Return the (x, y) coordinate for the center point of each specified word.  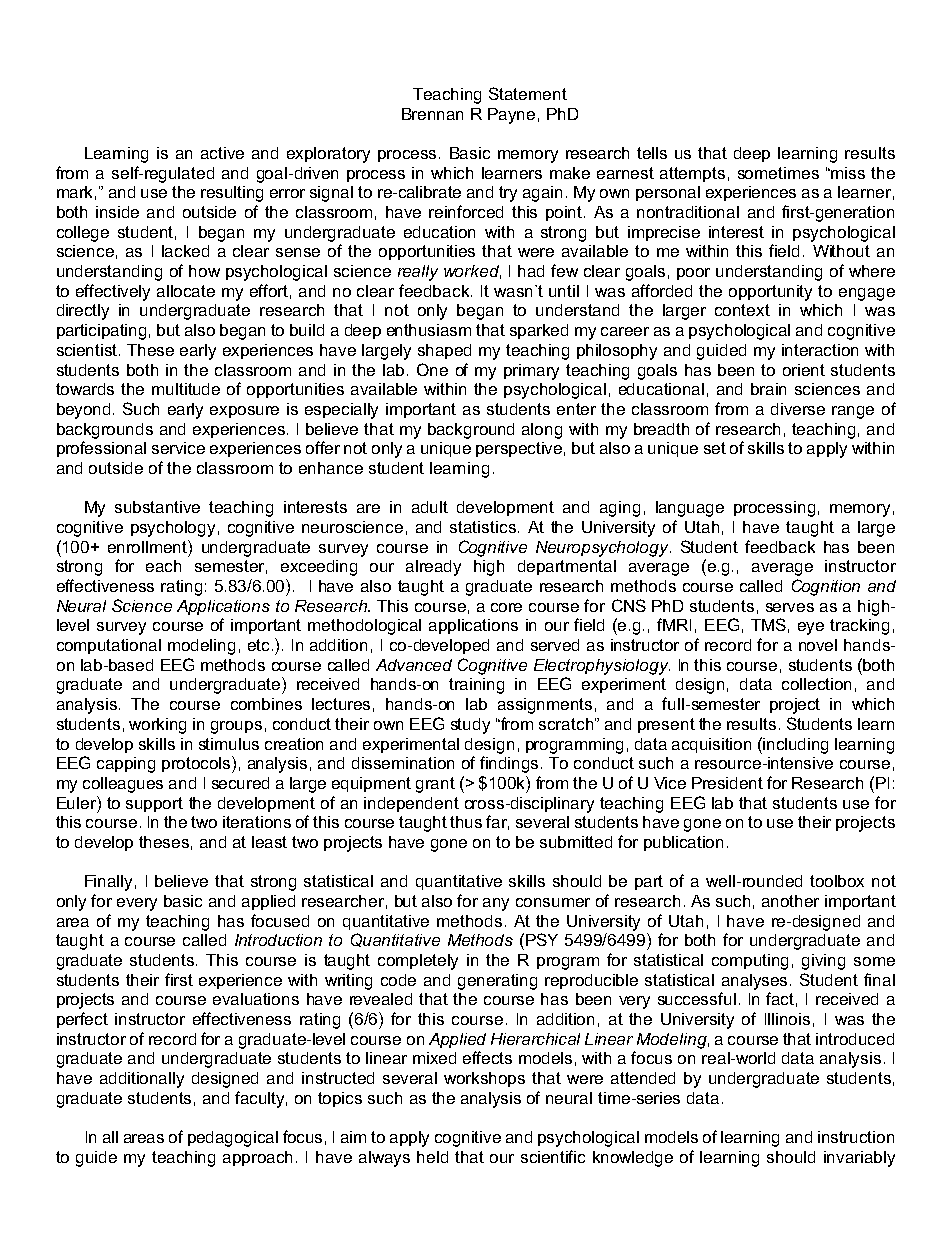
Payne (511, 116)
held (432, 1157)
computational (109, 646)
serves (790, 607)
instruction (856, 1137)
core (506, 607)
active (222, 153)
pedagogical (233, 1139)
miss (848, 173)
